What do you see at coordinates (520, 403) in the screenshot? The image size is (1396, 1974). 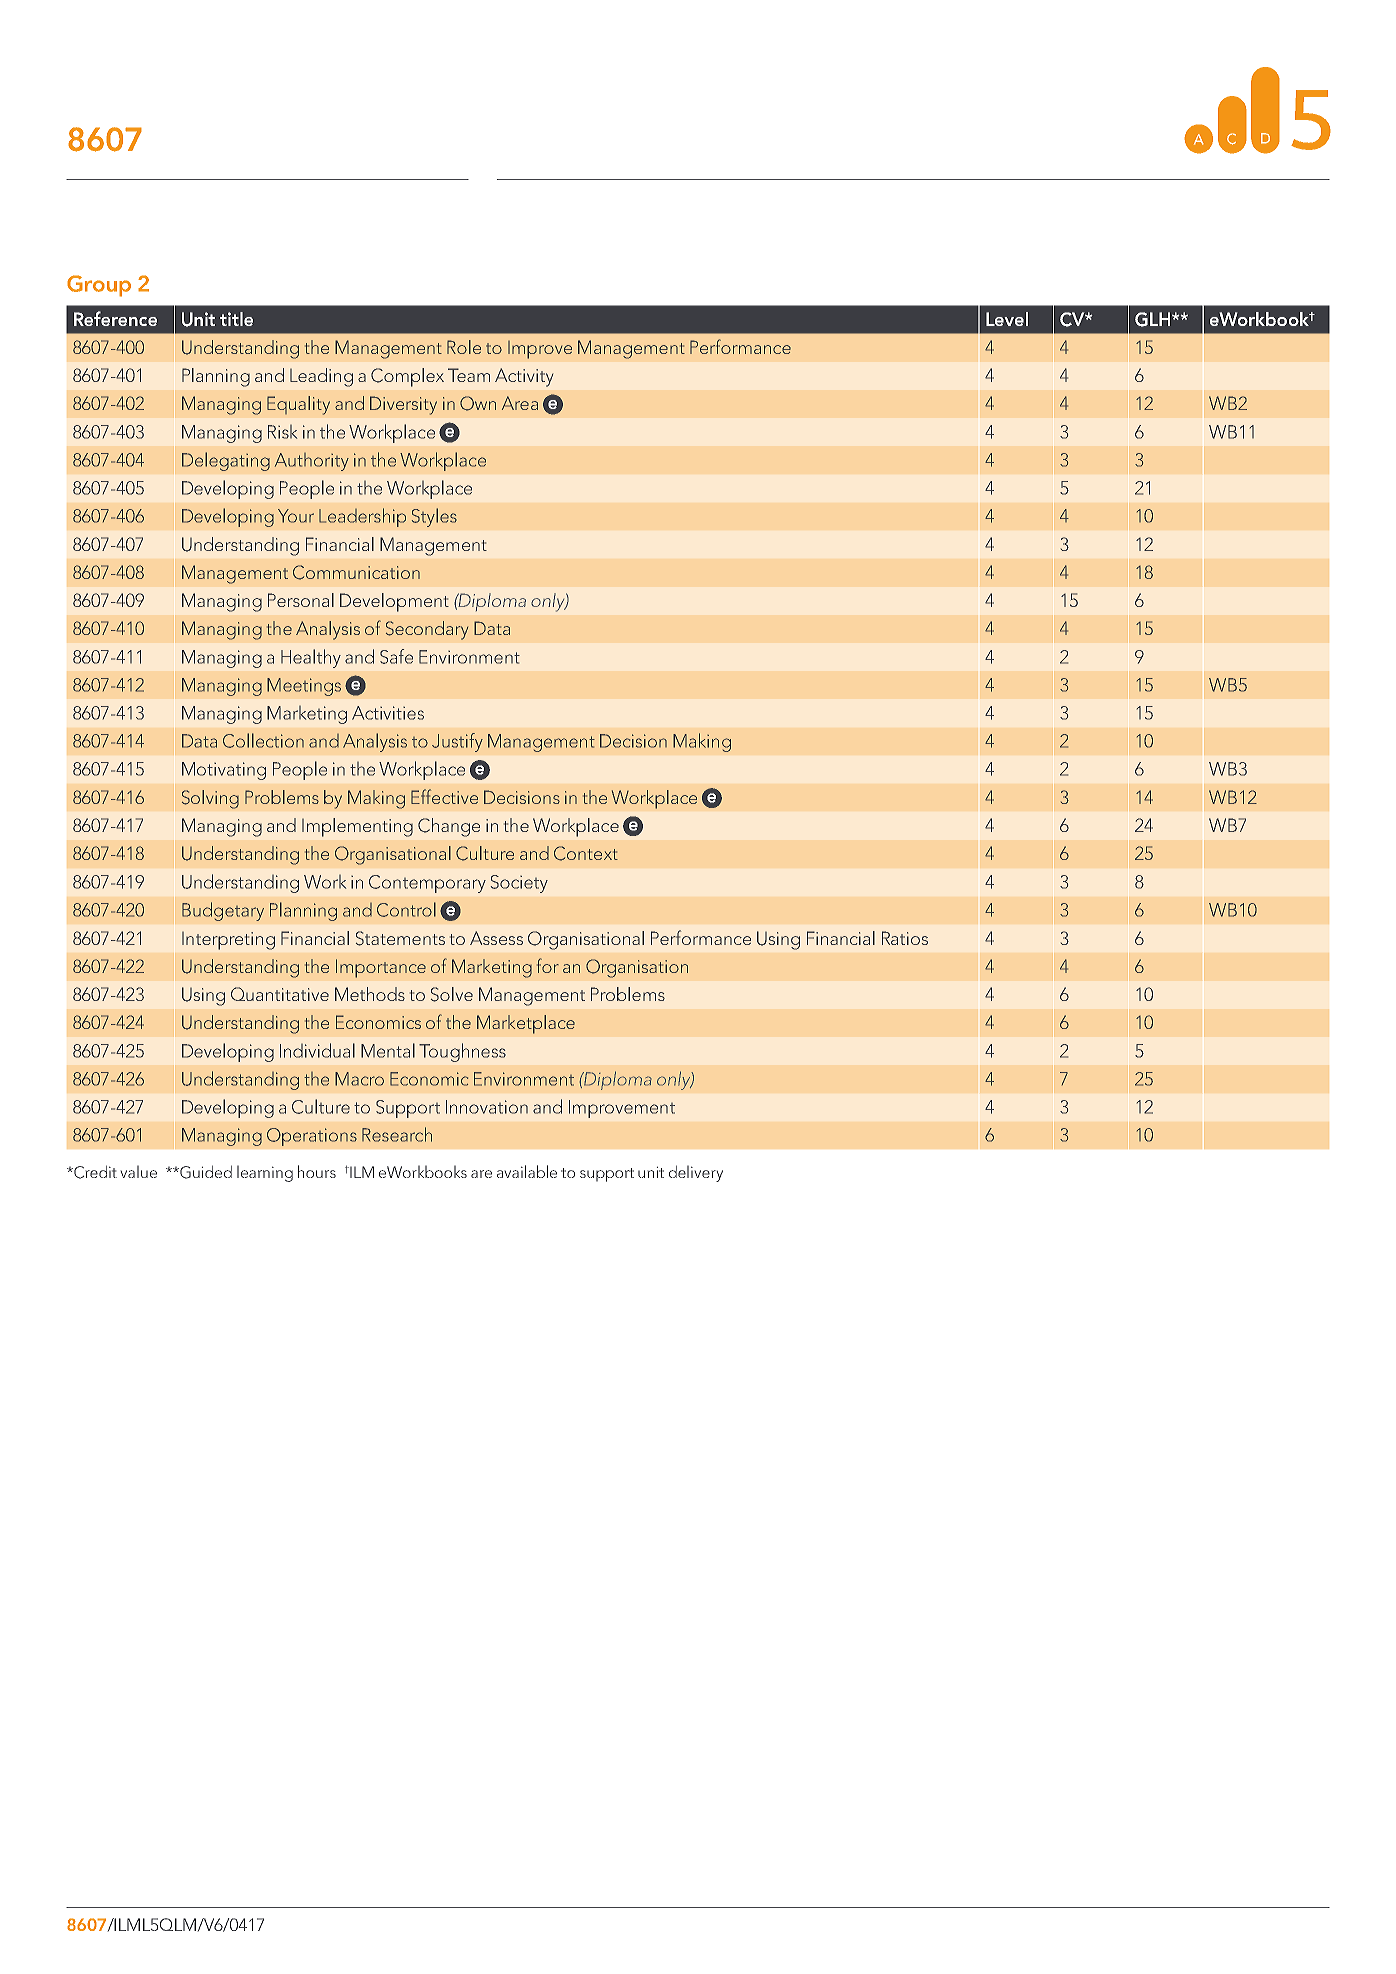 I see `Area` at bounding box center [520, 403].
